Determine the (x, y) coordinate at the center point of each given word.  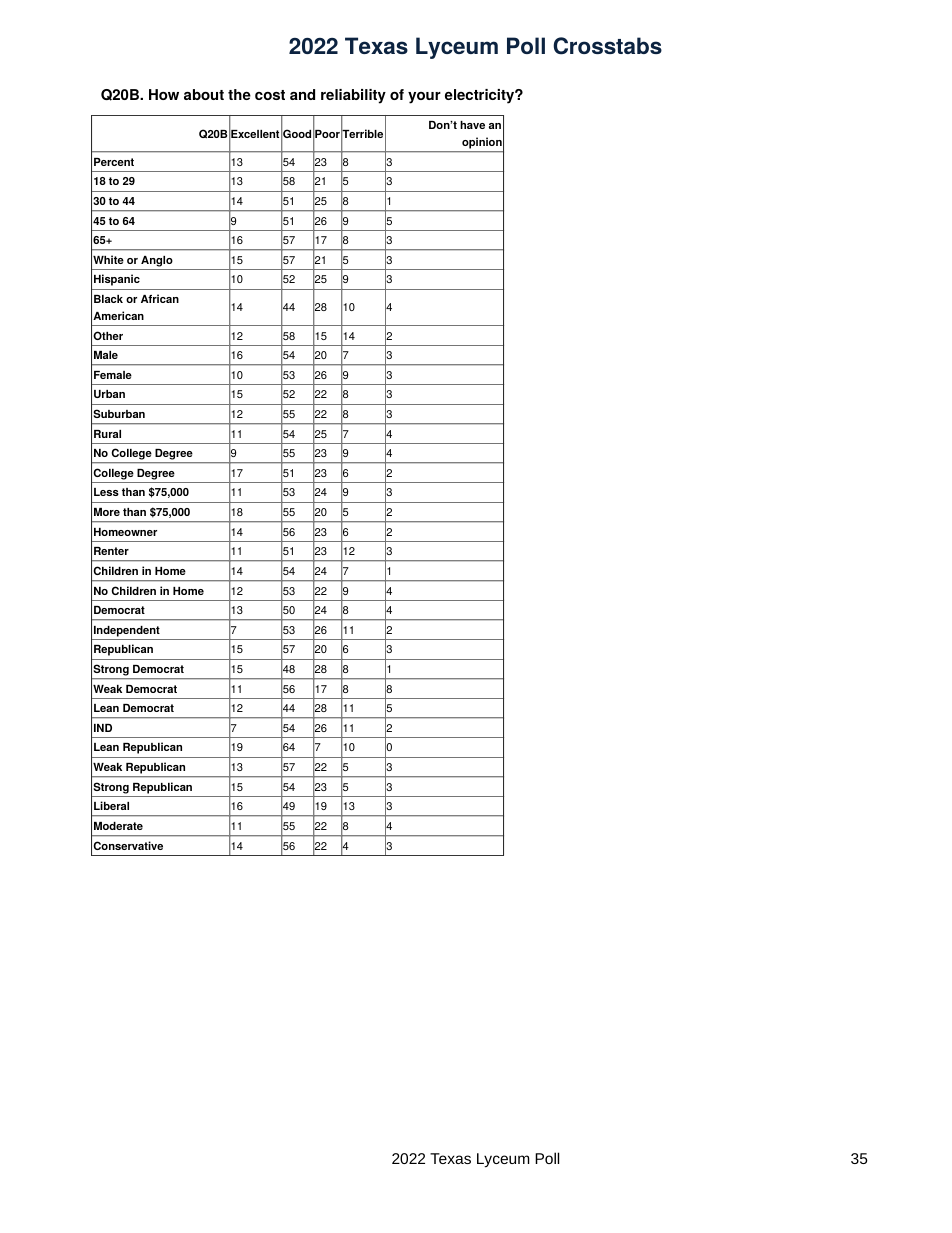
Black (108, 299)
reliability (353, 96)
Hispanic (117, 280)
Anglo (157, 261)
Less (106, 492)
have (472, 125)
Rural (107, 434)
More (107, 512)
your (424, 98)
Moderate (118, 826)
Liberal (111, 805)
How (164, 94)
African (160, 298)
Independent (127, 631)
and (302, 94)
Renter (111, 551)
